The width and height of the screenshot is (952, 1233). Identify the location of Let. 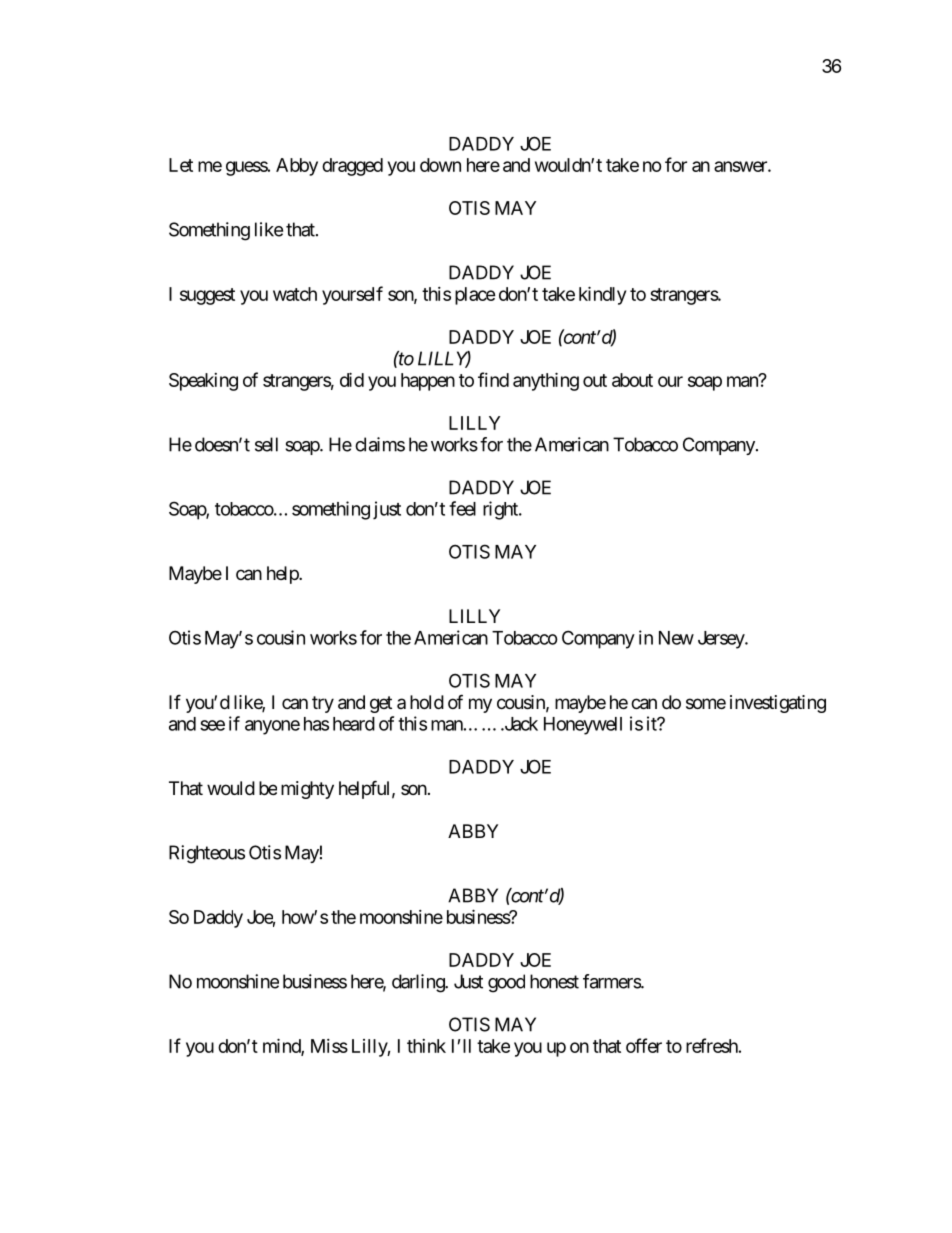
(181, 165).
